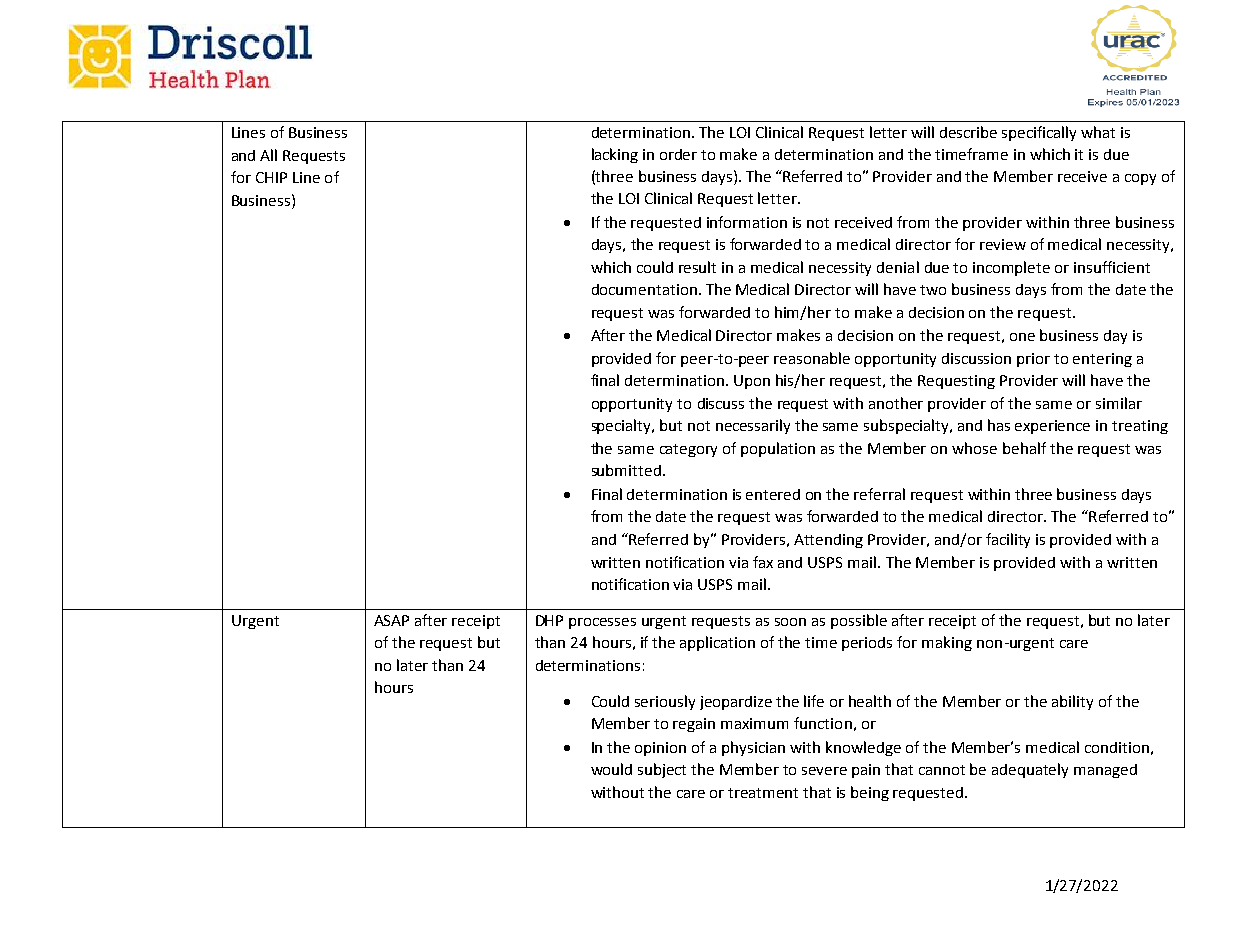 This document has width=1233, height=952. I want to click on subject, so click(662, 770).
